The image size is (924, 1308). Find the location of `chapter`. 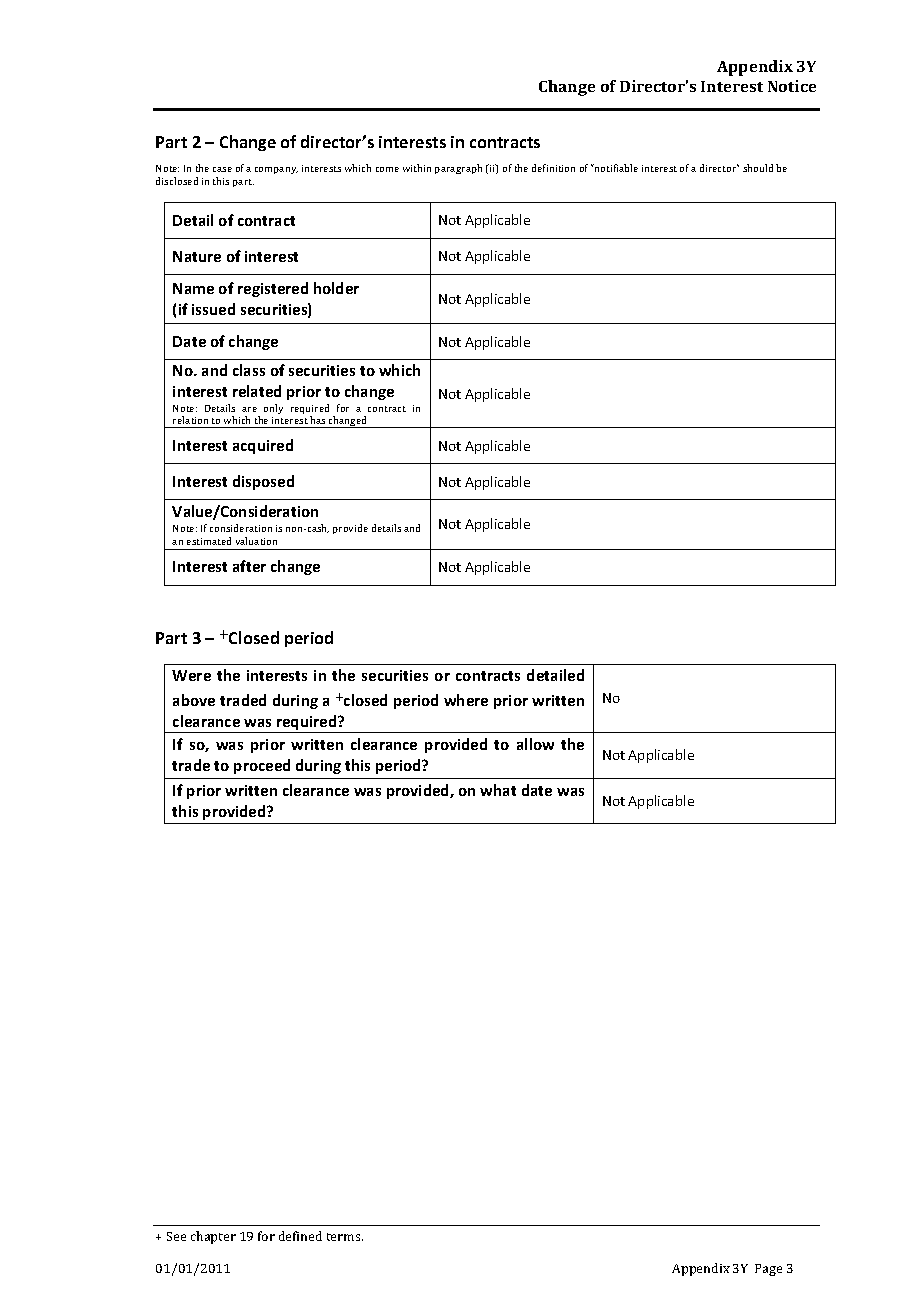

chapter is located at coordinates (213, 1237).
